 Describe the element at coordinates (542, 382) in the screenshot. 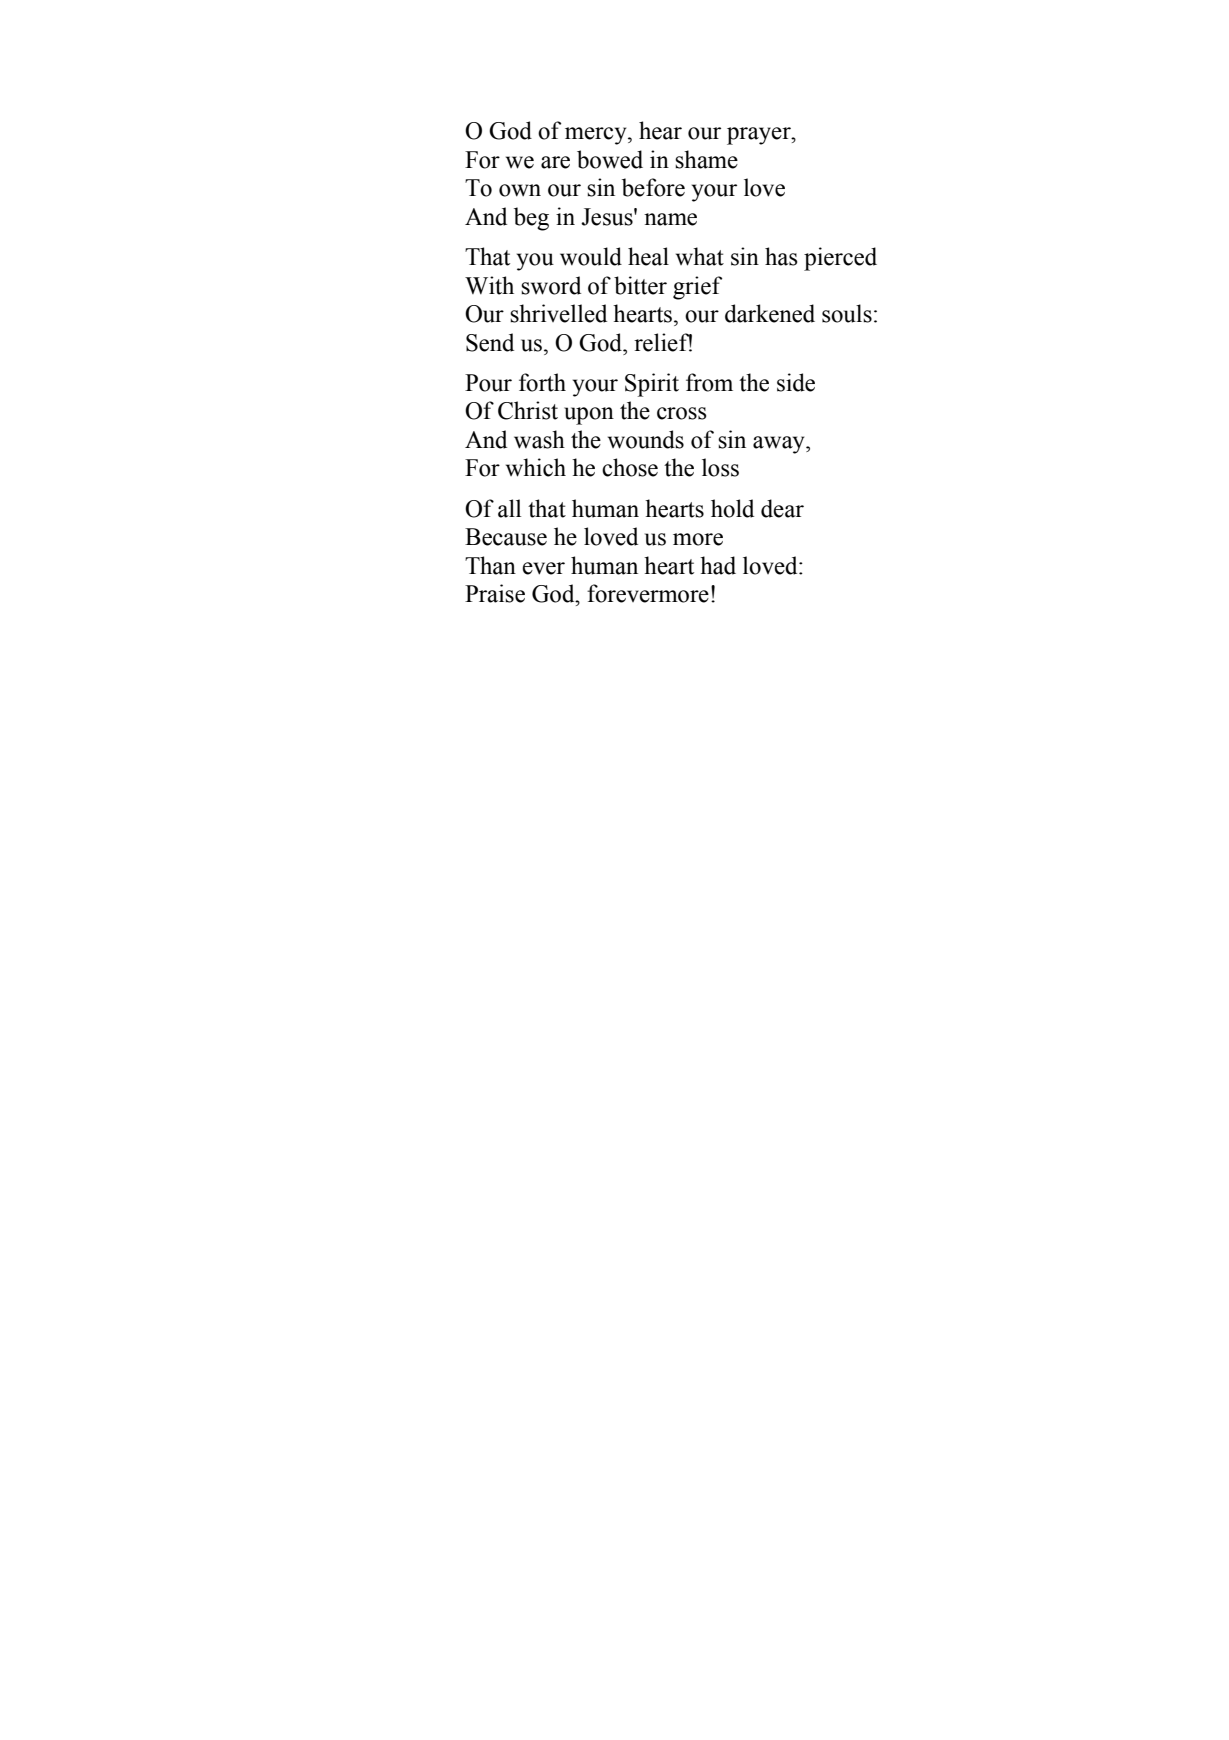

I see `forth` at that location.
